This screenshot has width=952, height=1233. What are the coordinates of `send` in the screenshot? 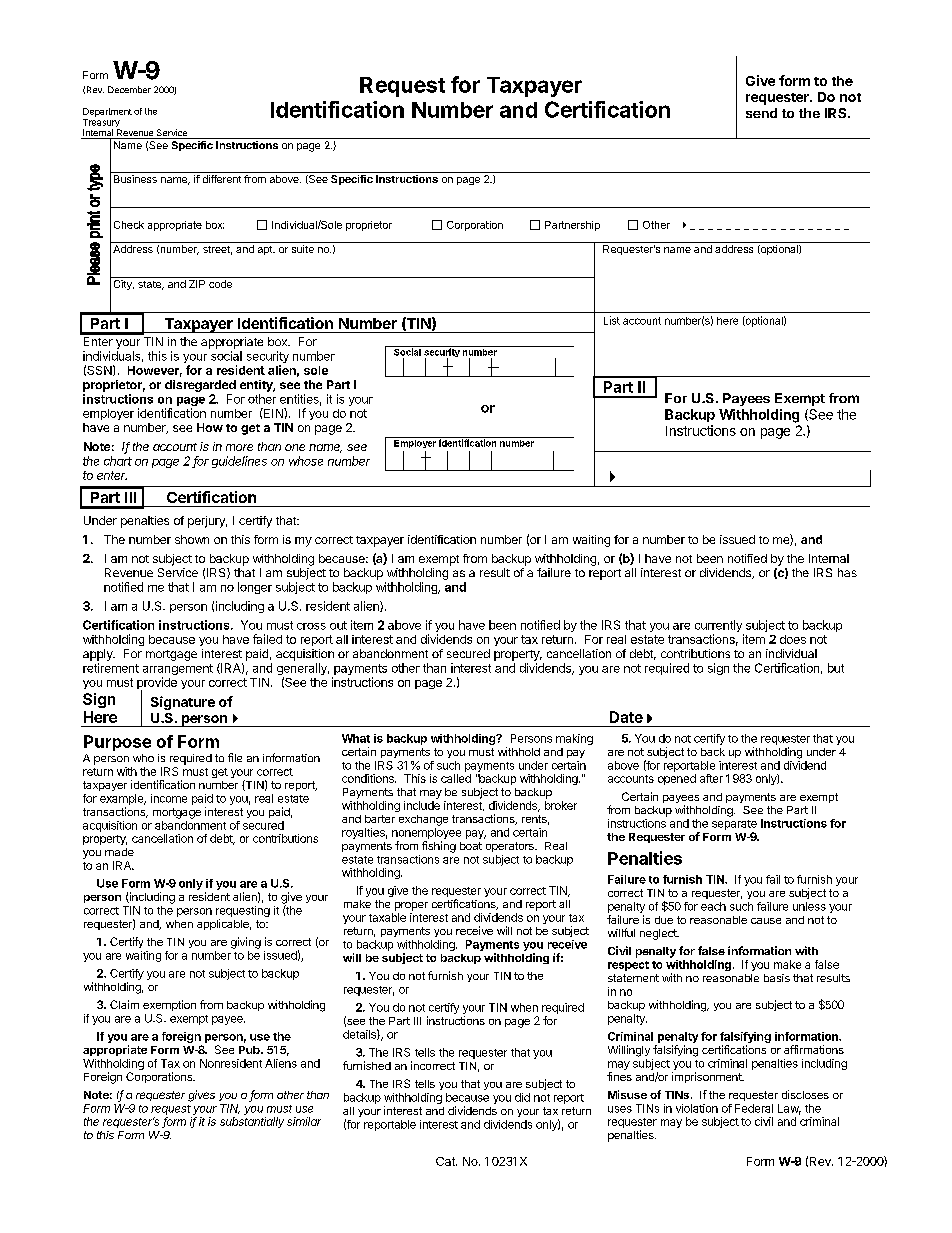 It's located at (761, 113).
